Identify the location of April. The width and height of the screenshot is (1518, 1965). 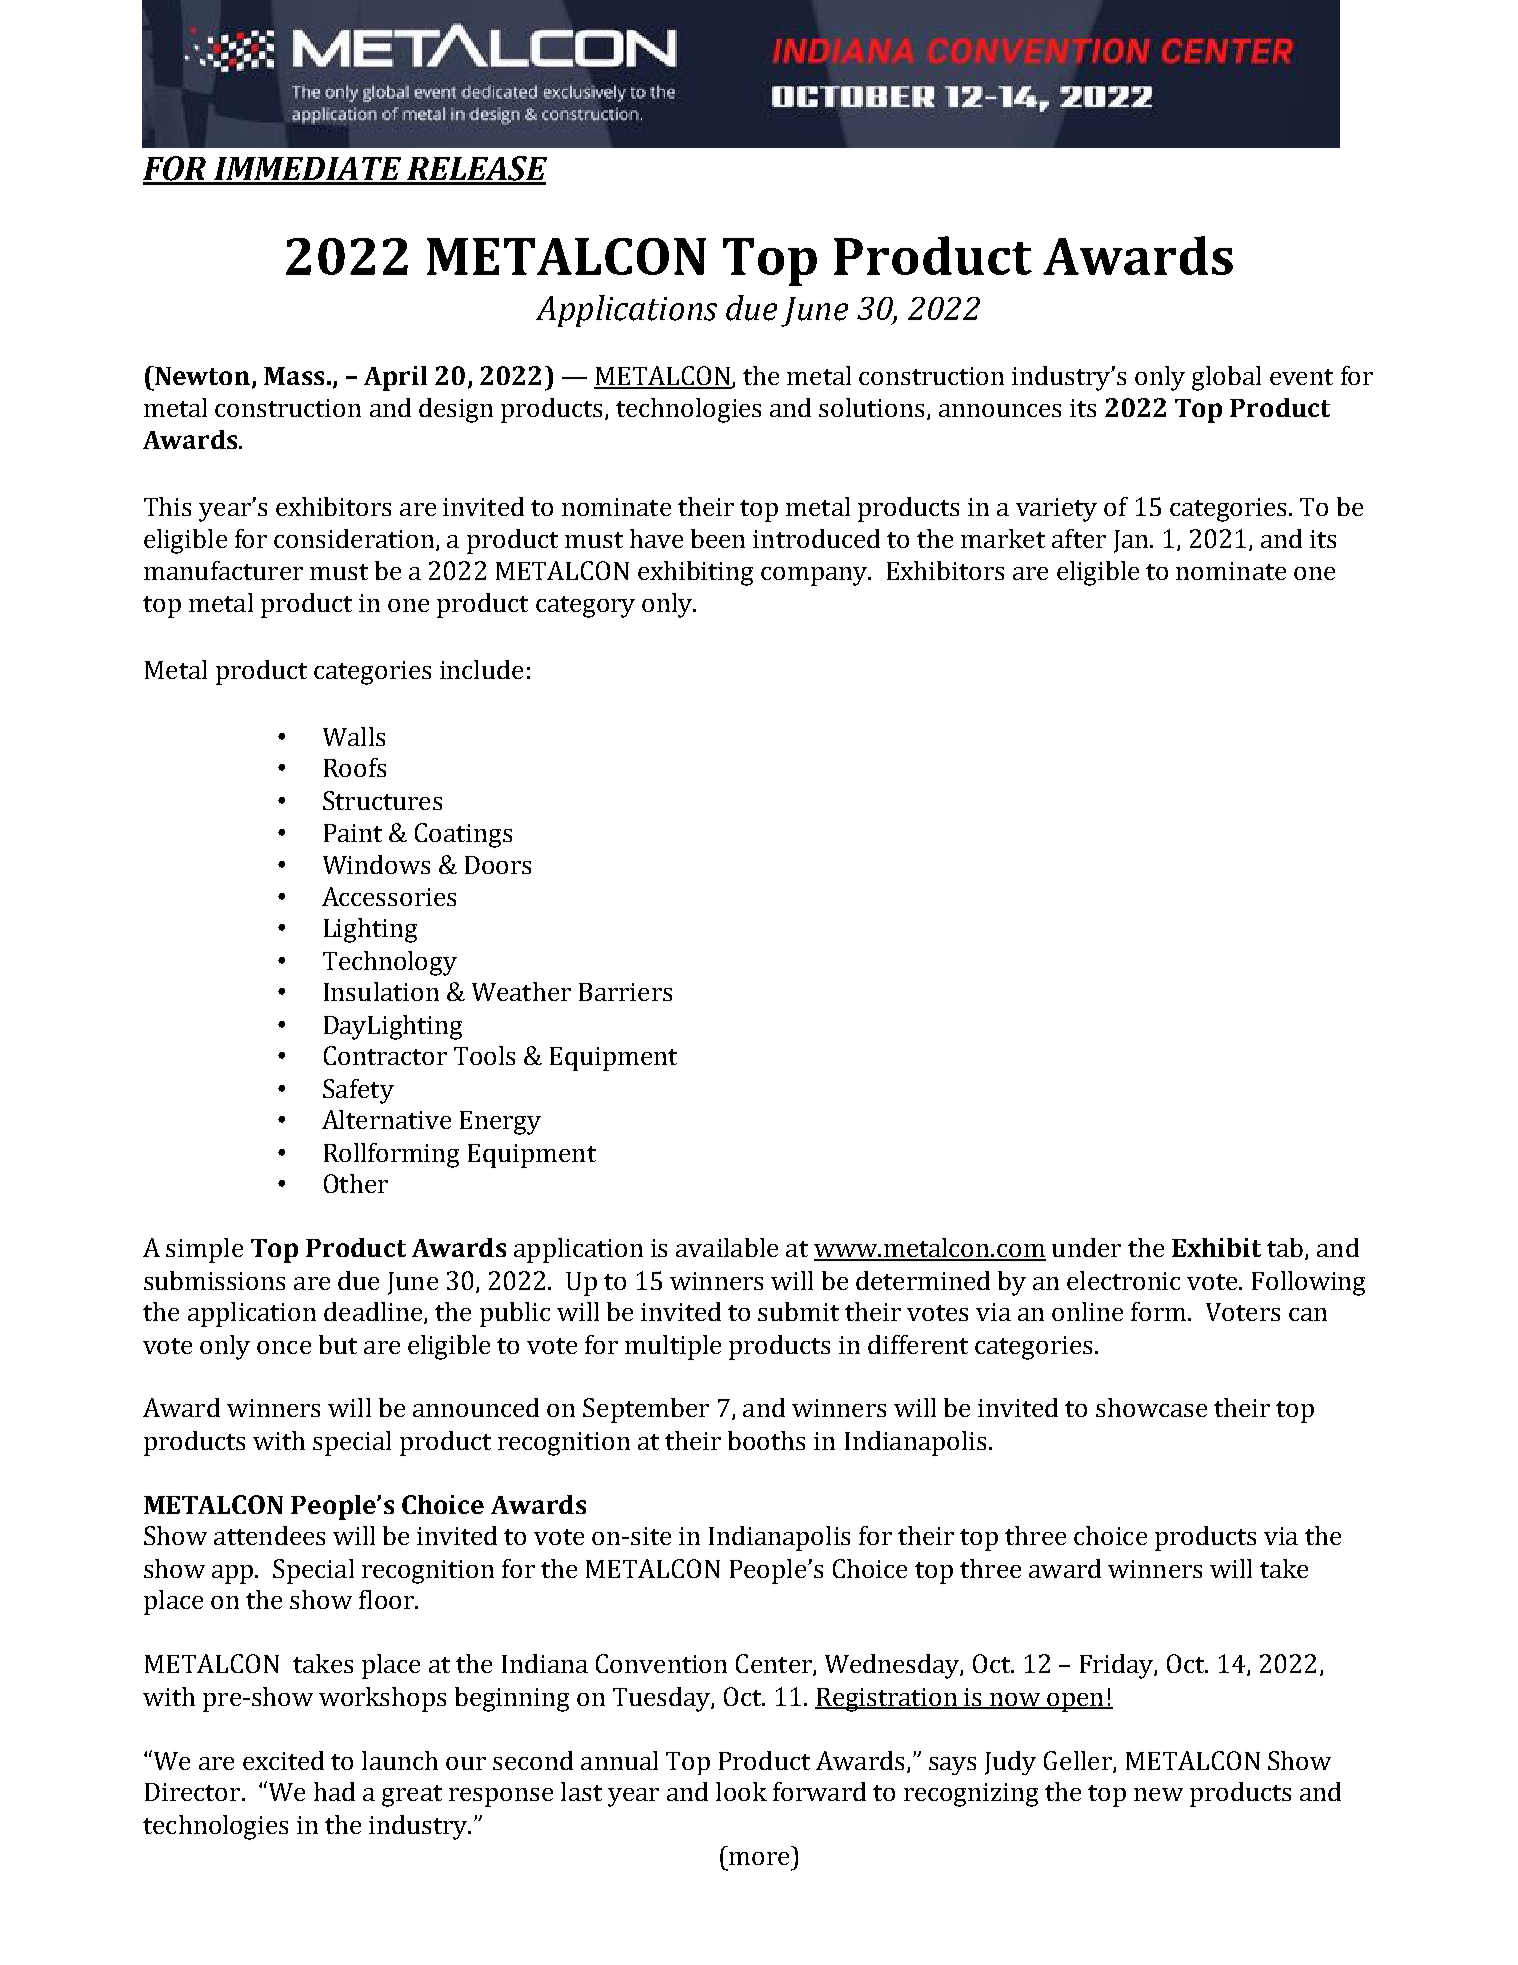
(395, 378).
